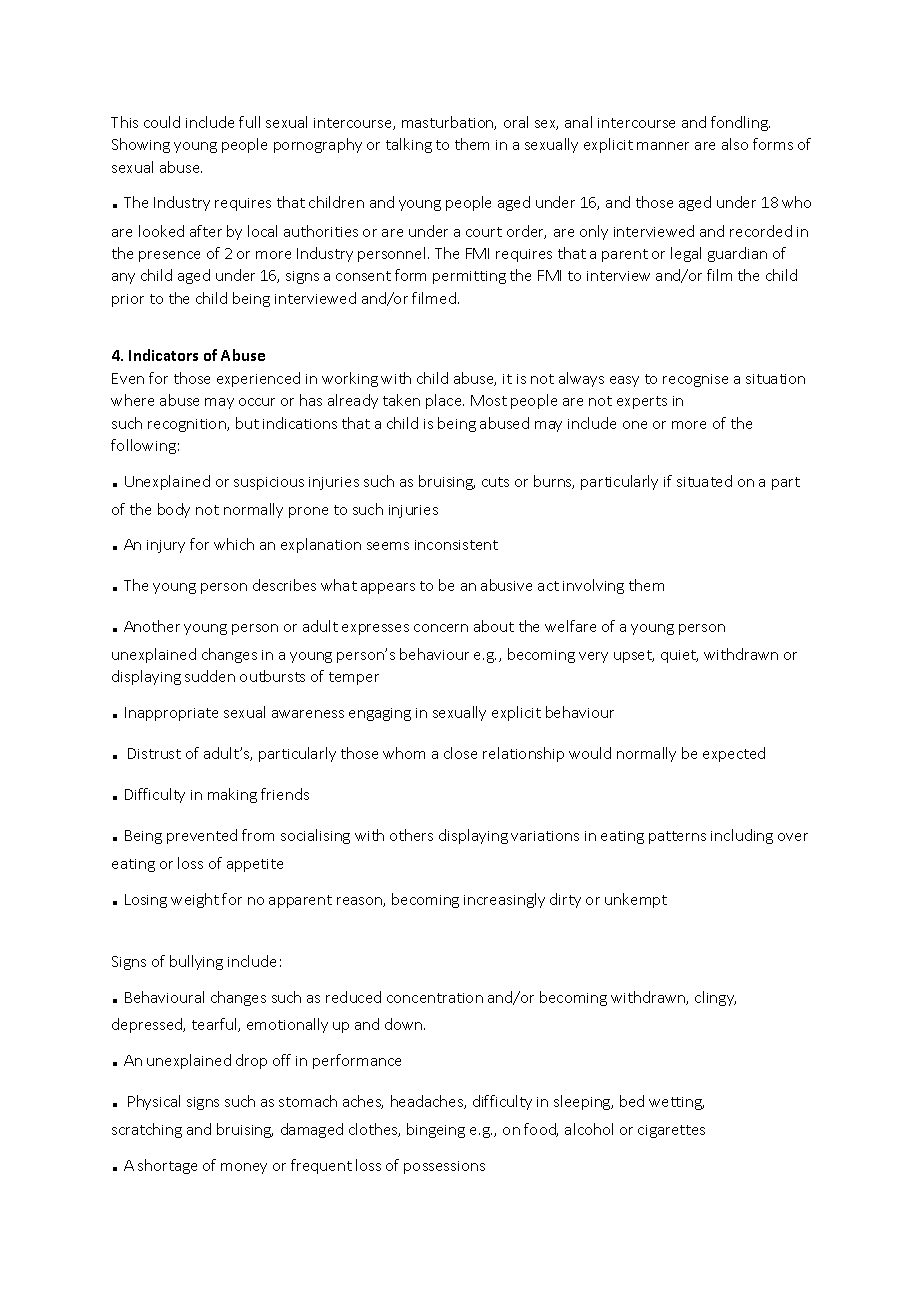 Image resolution: width=924 pixels, height=1308 pixels. What do you see at coordinates (593, 657) in the document?
I see `very` at bounding box center [593, 657].
